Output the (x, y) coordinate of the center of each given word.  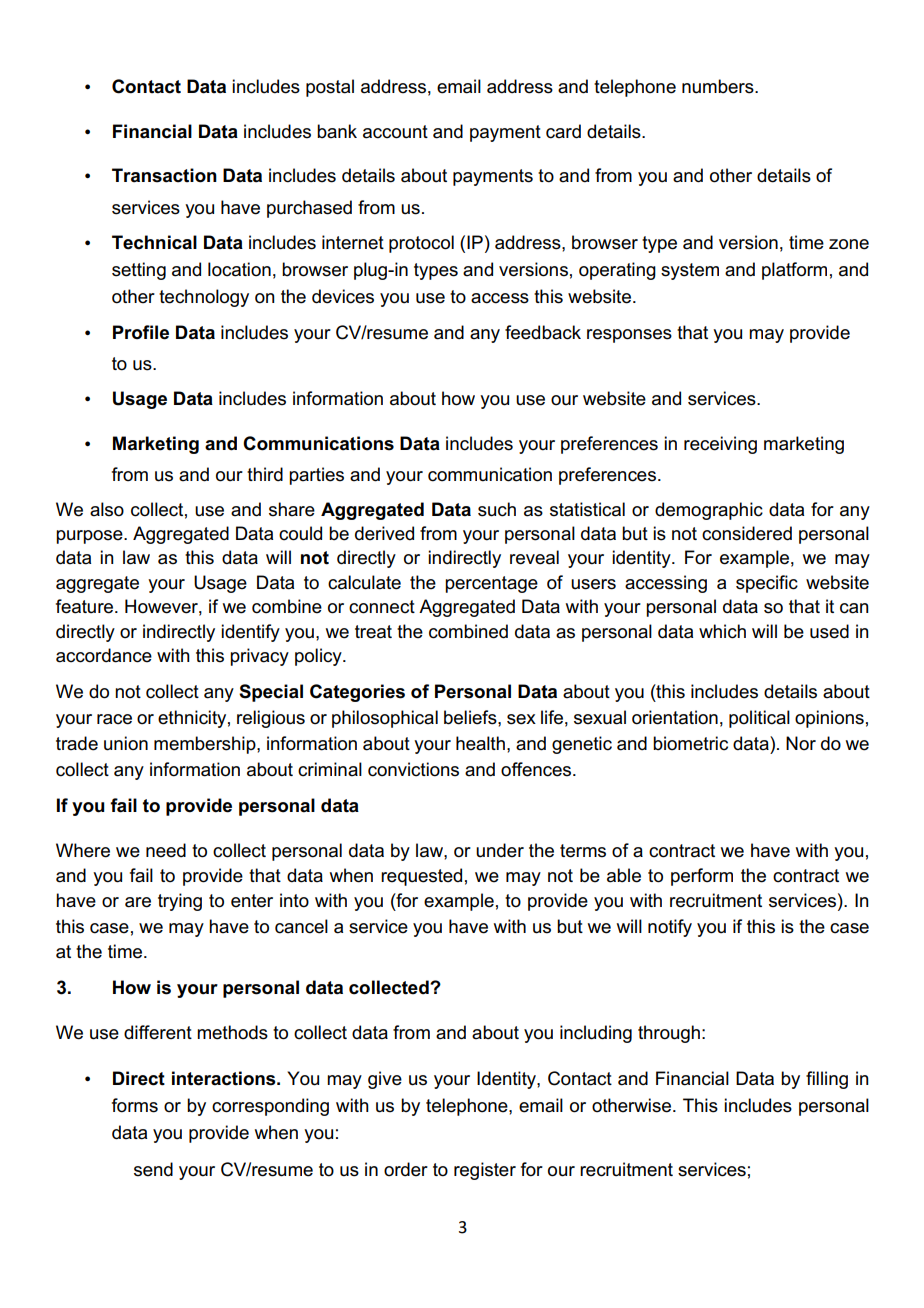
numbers (719, 86)
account (395, 132)
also (107, 509)
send (153, 1169)
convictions (413, 769)
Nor (801, 743)
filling (827, 1080)
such (497, 509)
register (485, 1171)
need (166, 850)
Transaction (164, 175)
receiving (720, 445)
